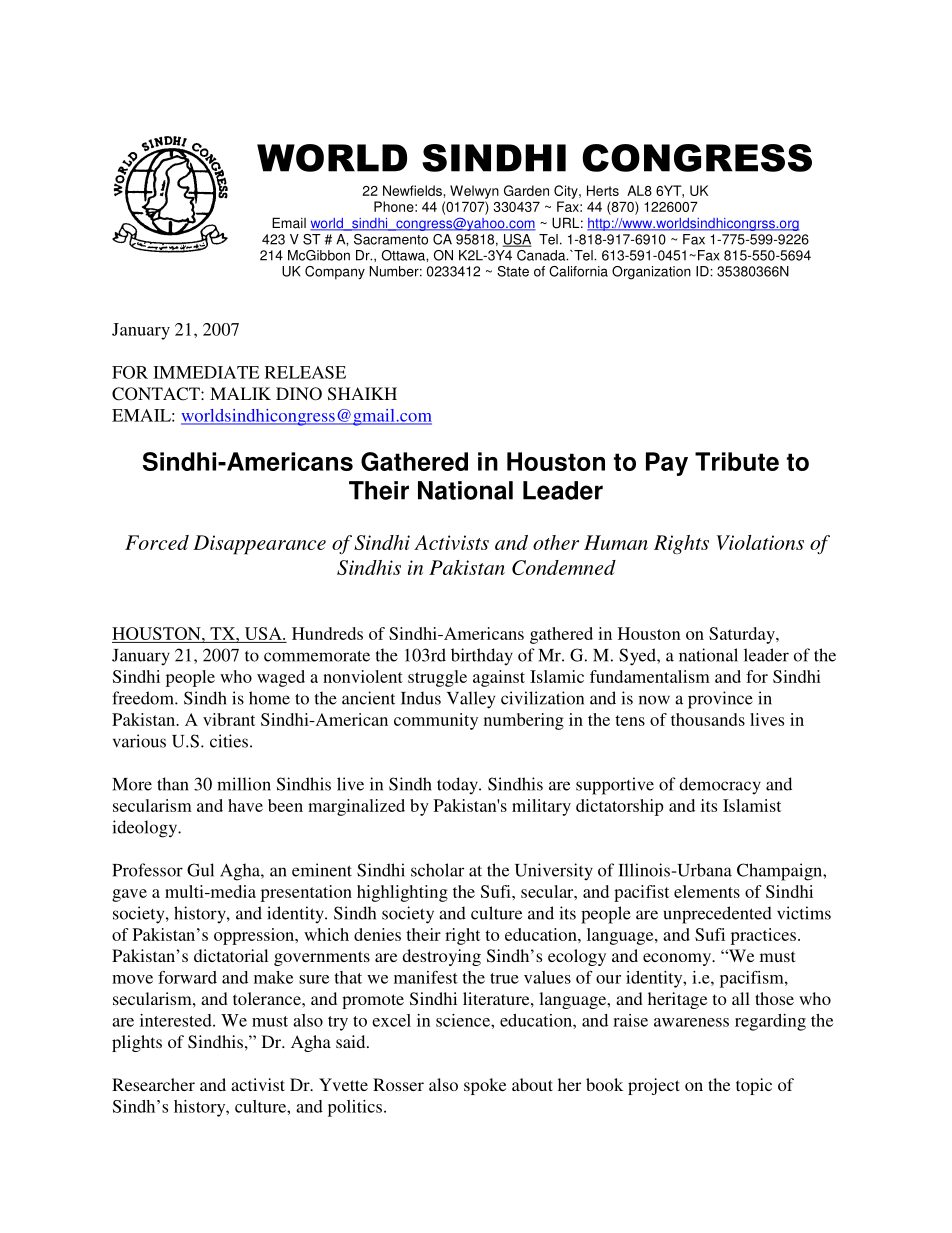 This image has width=952, height=1233. What do you see at coordinates (743, 635) in the image?
I see `Saturday` at bounding box center [743, 635].
